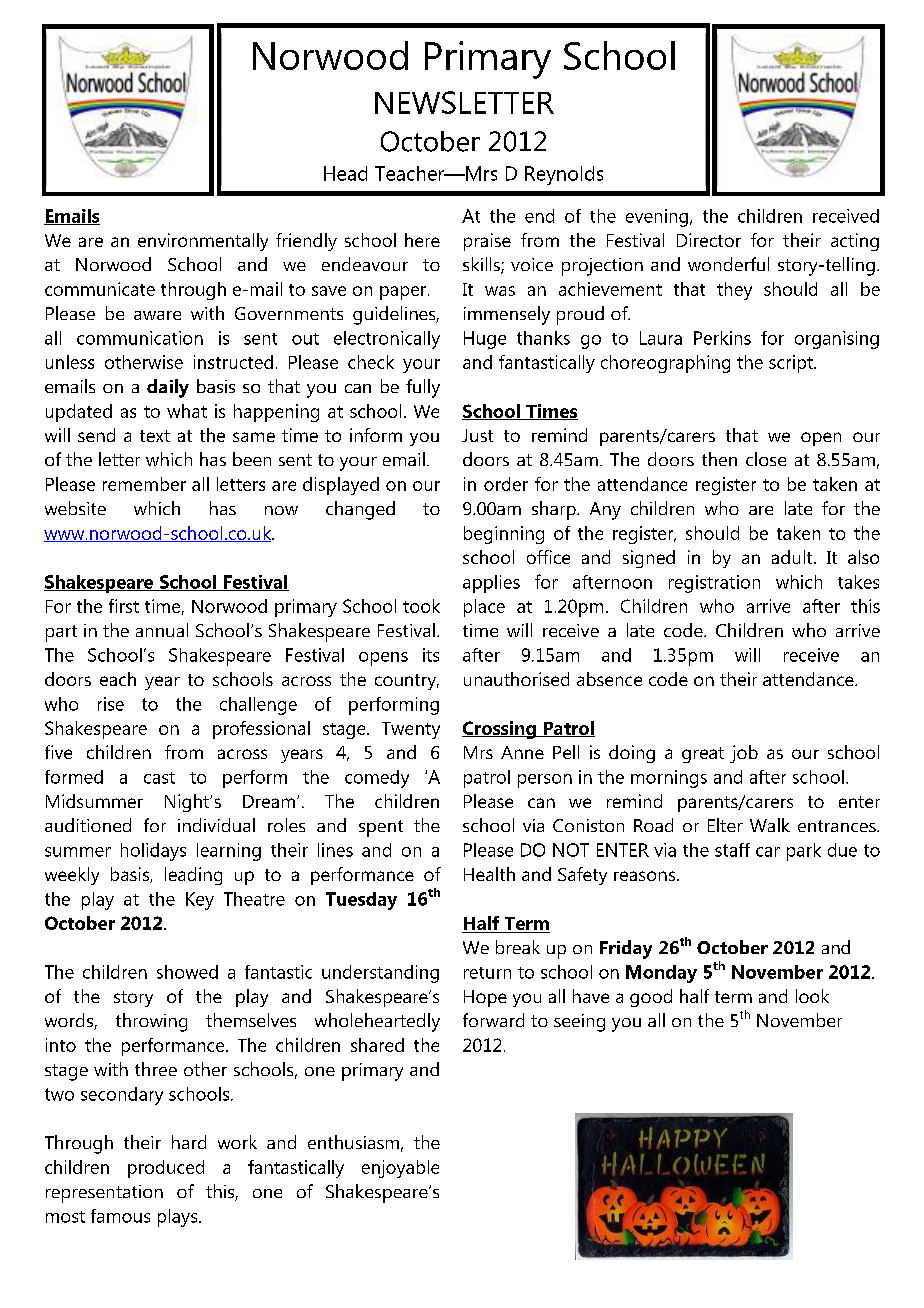 This image has height=1308, width=924. What do you see at coordinates (166, 1169) in the image?
I see `produced` at bounding box center [166, 1169].
